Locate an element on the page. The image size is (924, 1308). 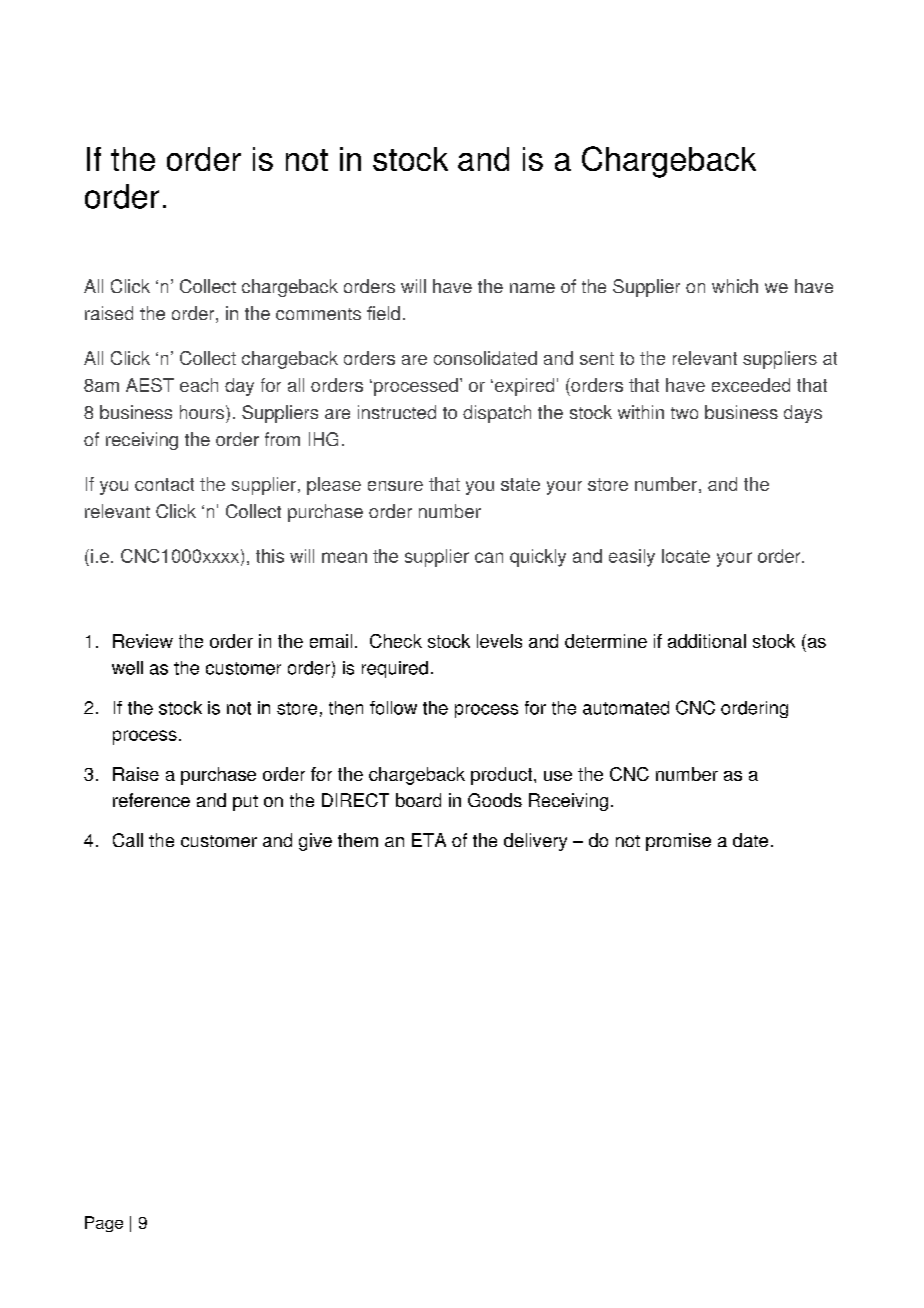
product is located at coordinates (503, 776).
